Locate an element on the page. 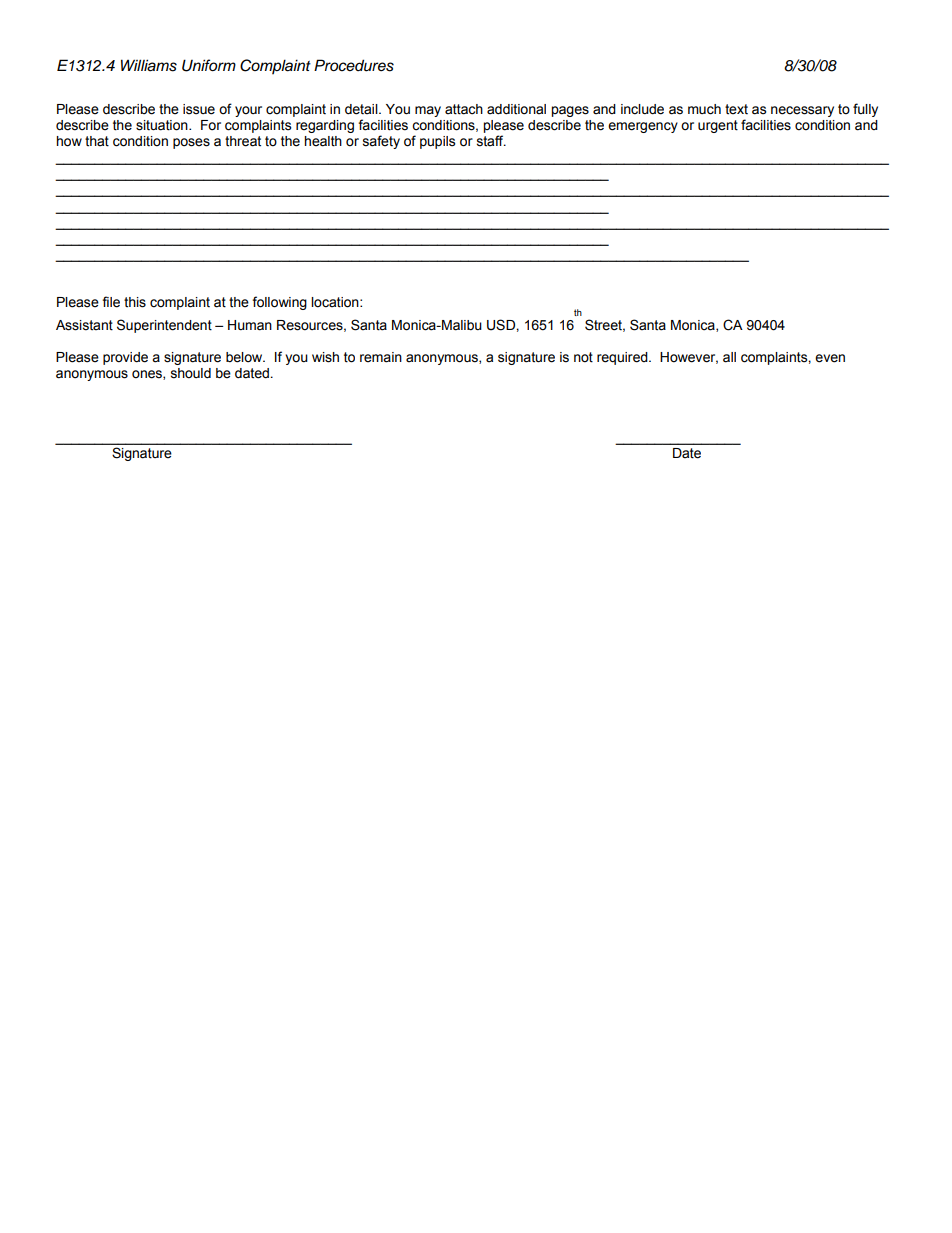 The image size is (952, 1233). remain is located at coordinates (381, 357).
